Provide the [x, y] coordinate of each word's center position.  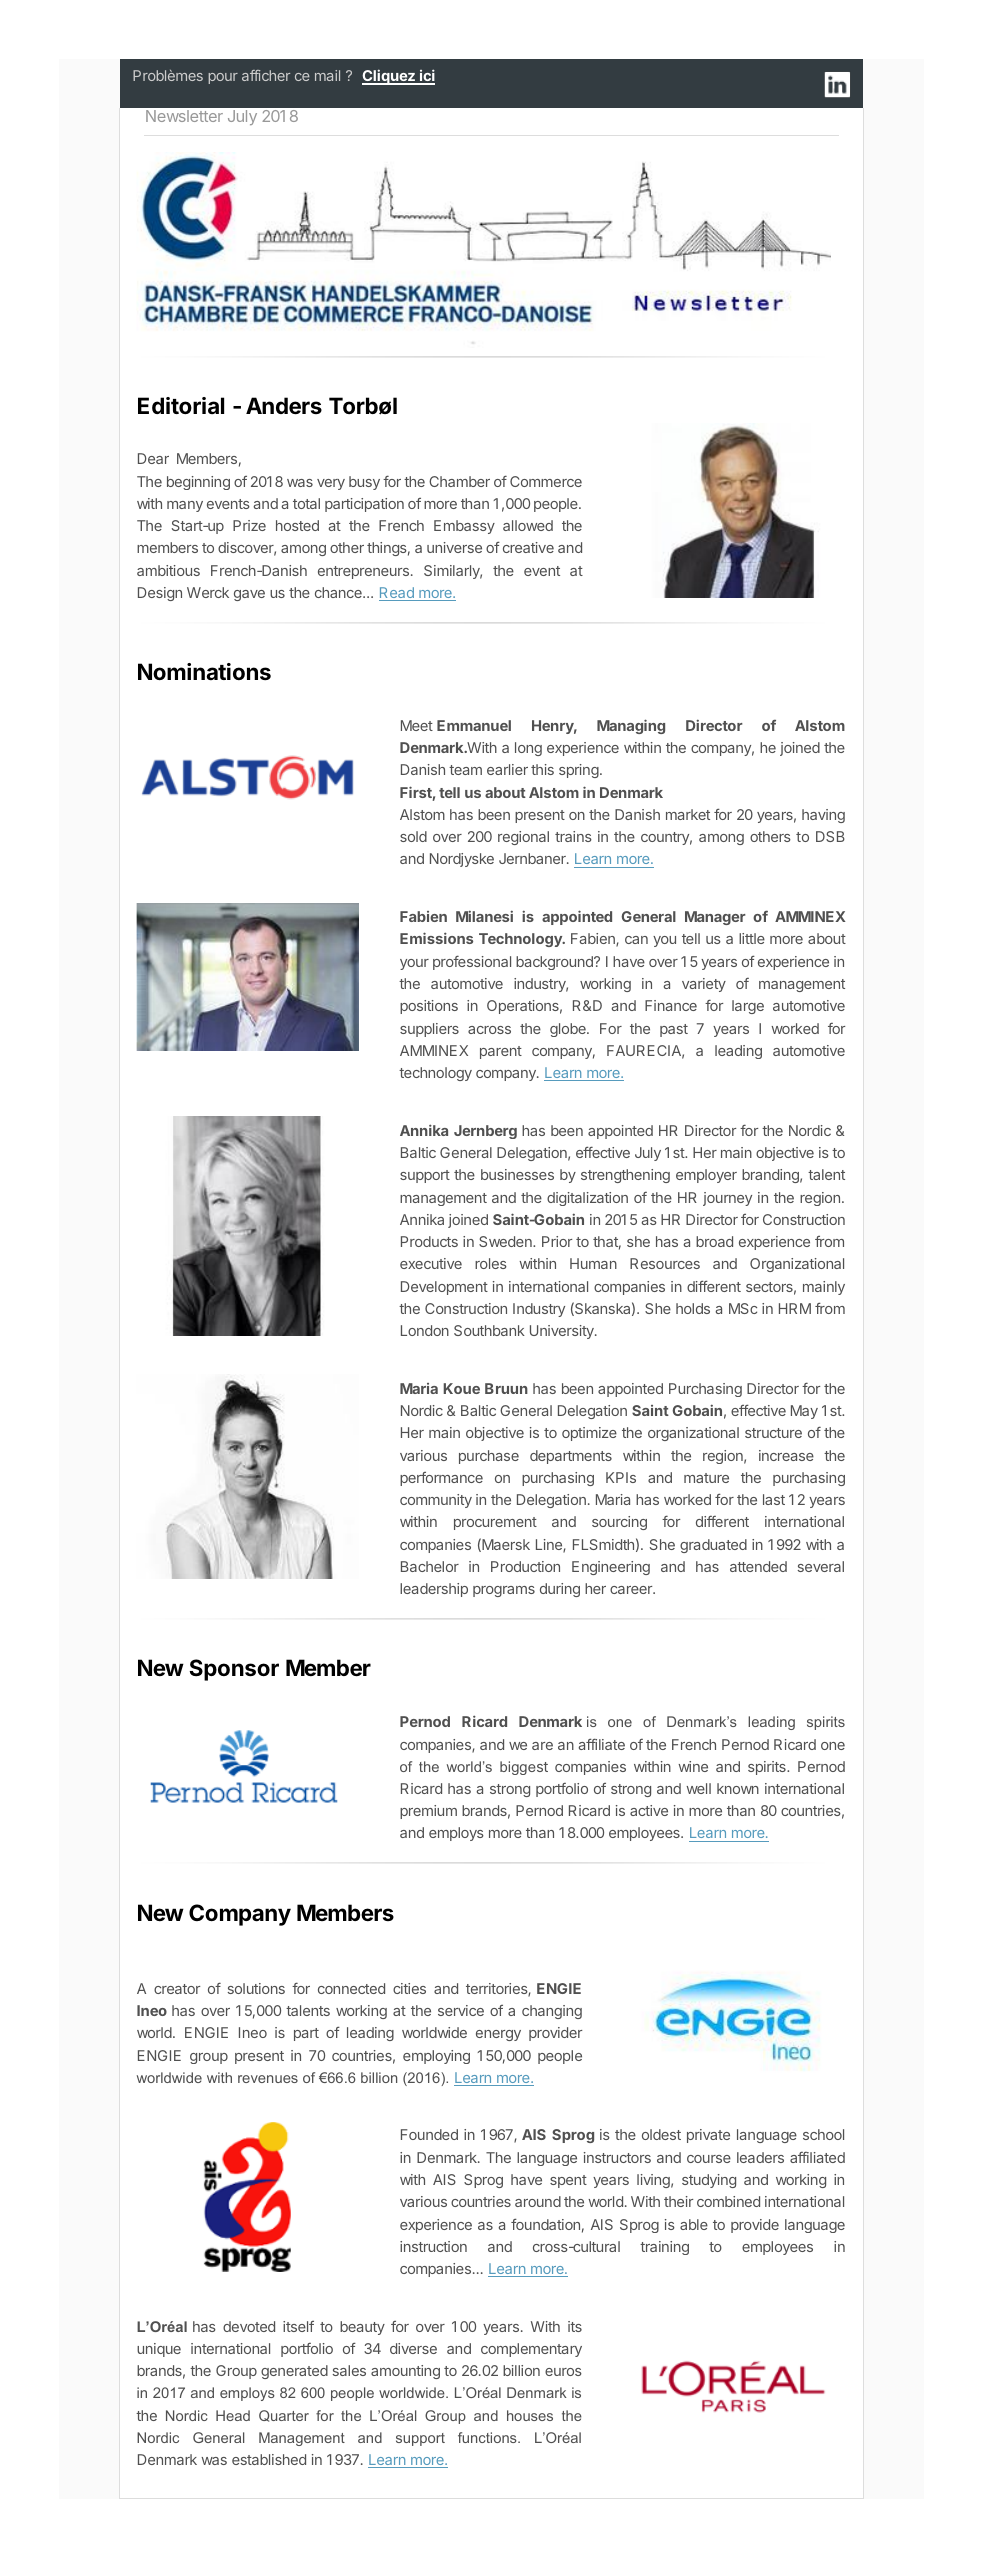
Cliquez [389, 77]
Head [233, 2415]
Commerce [546, 481]
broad [714, 1241]
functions [488, 2437]
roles [491, 1263]
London [425, 1330]
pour [223, 78]
